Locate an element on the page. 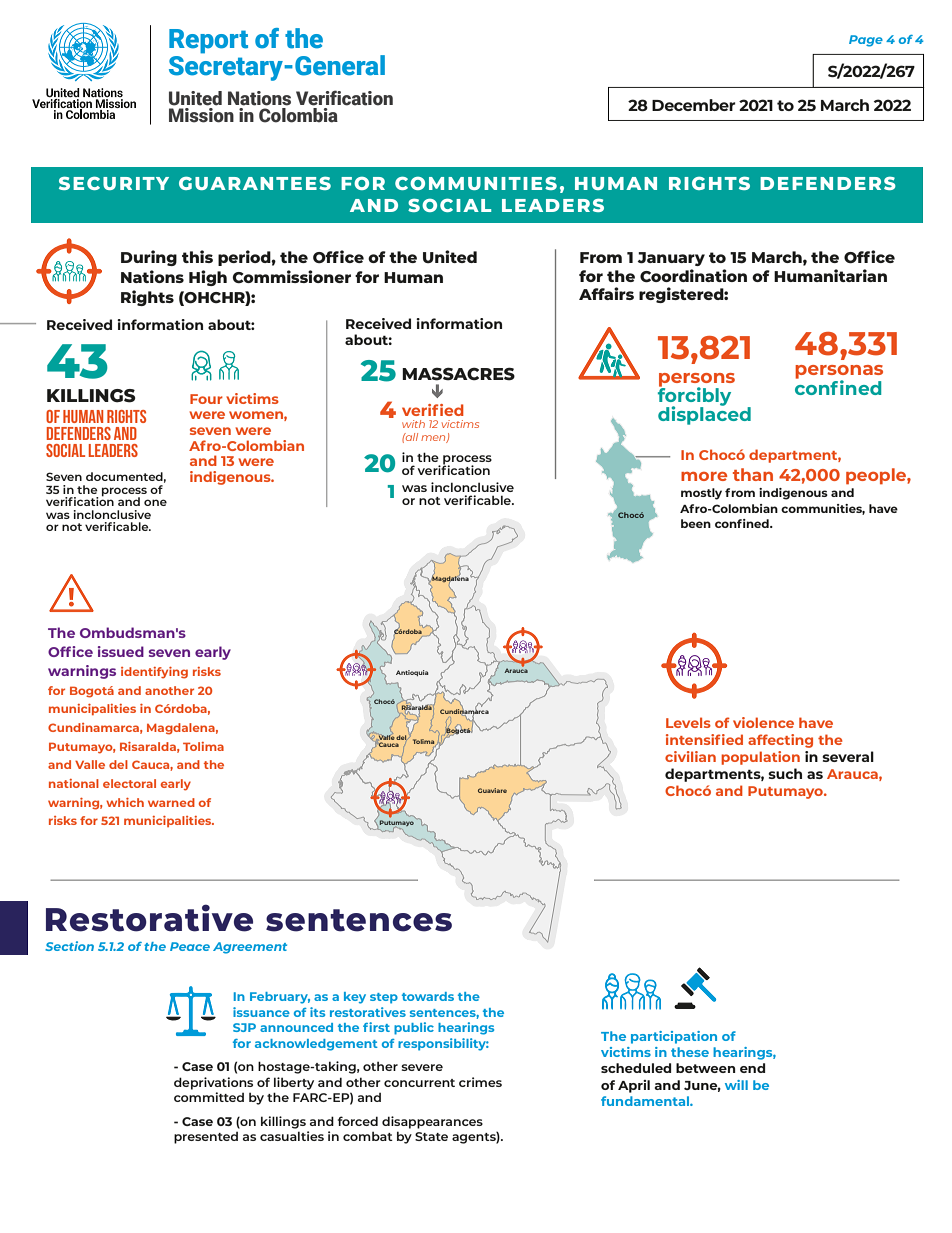  crimes is located at coordinates (480, 1082).
